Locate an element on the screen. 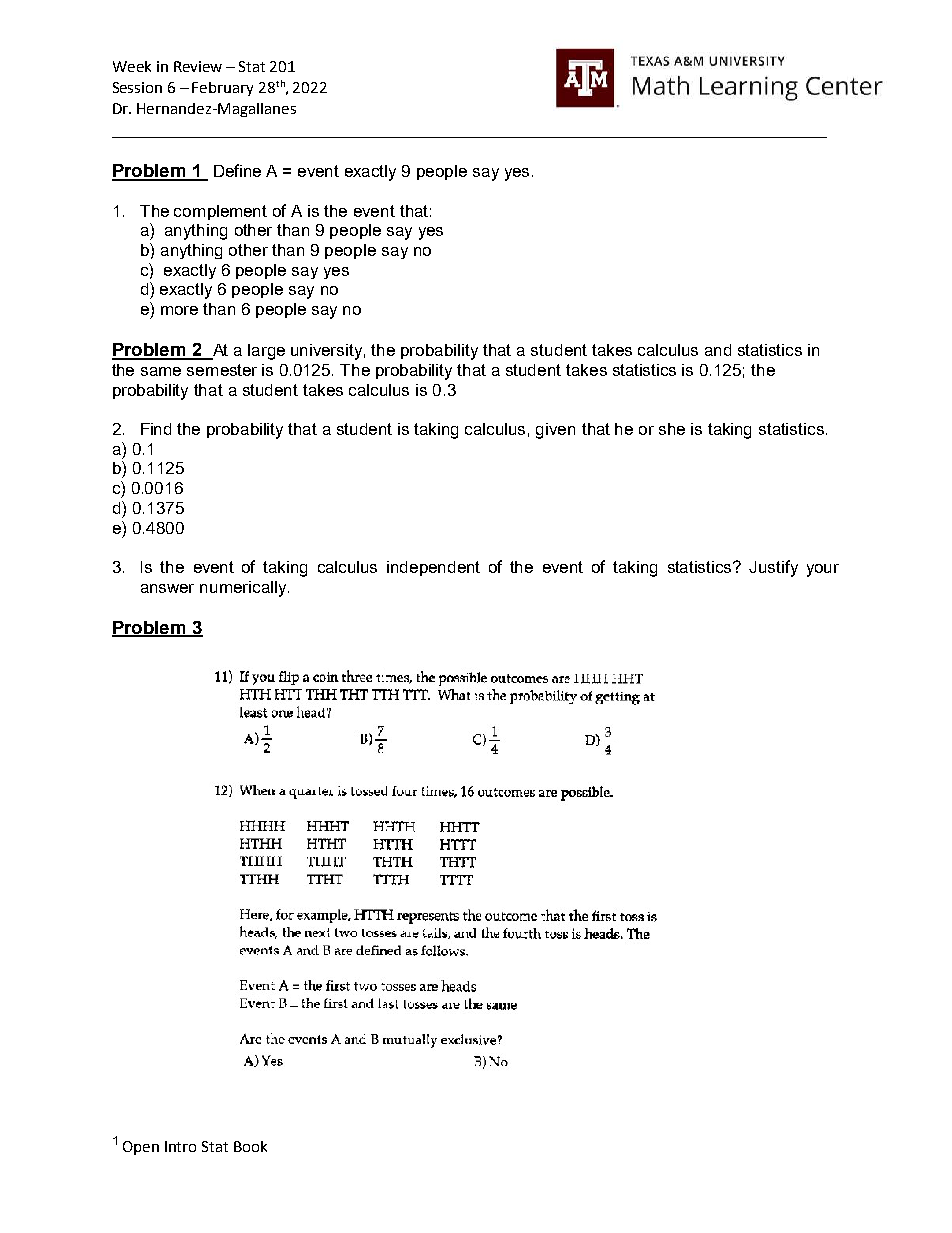  numerically is located at coordinates (244, 589).
